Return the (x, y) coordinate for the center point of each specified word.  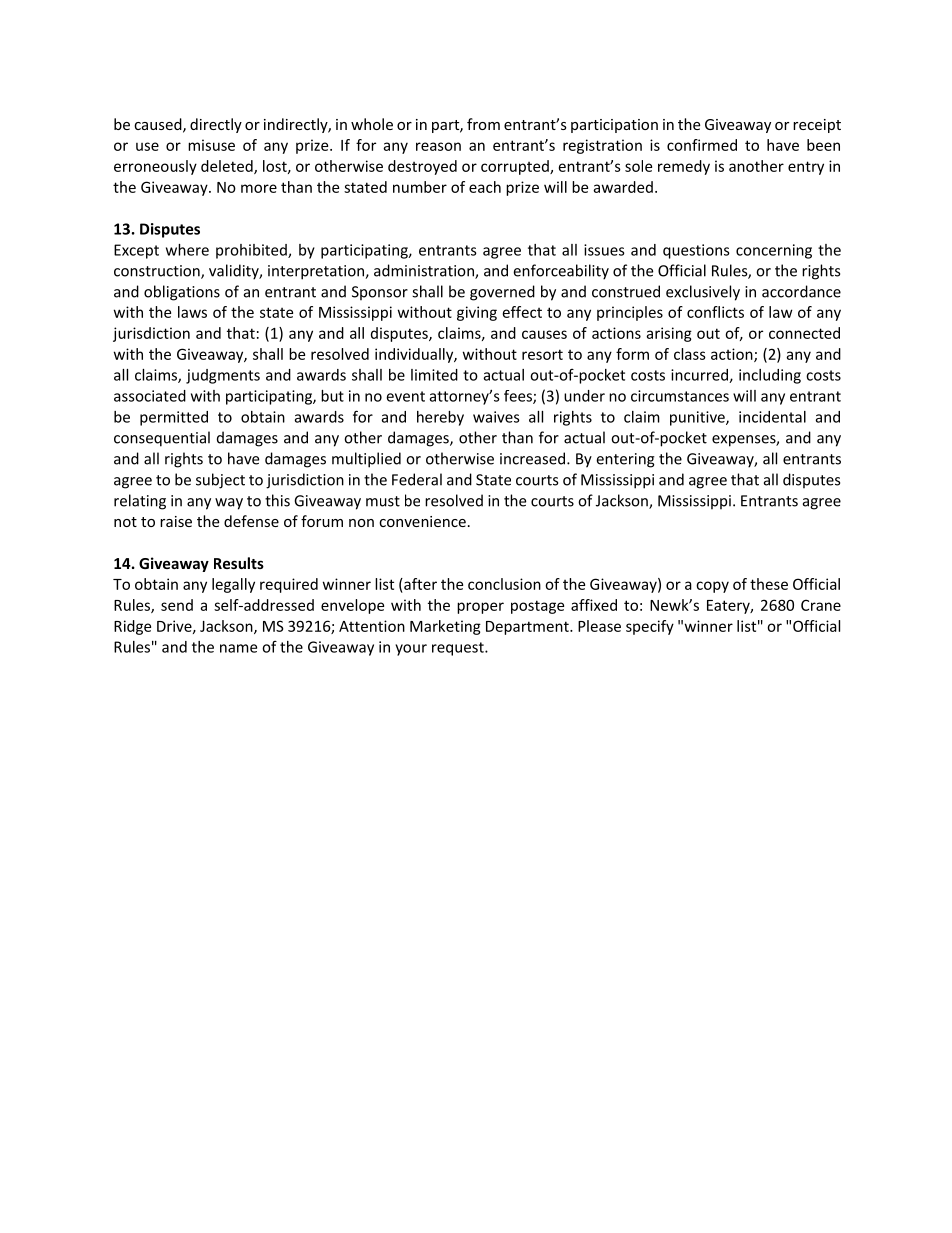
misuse (211, 145)
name (238, 648)
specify (650, 627)
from (483, 124)
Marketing (445, 627)
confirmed (702, 145)
